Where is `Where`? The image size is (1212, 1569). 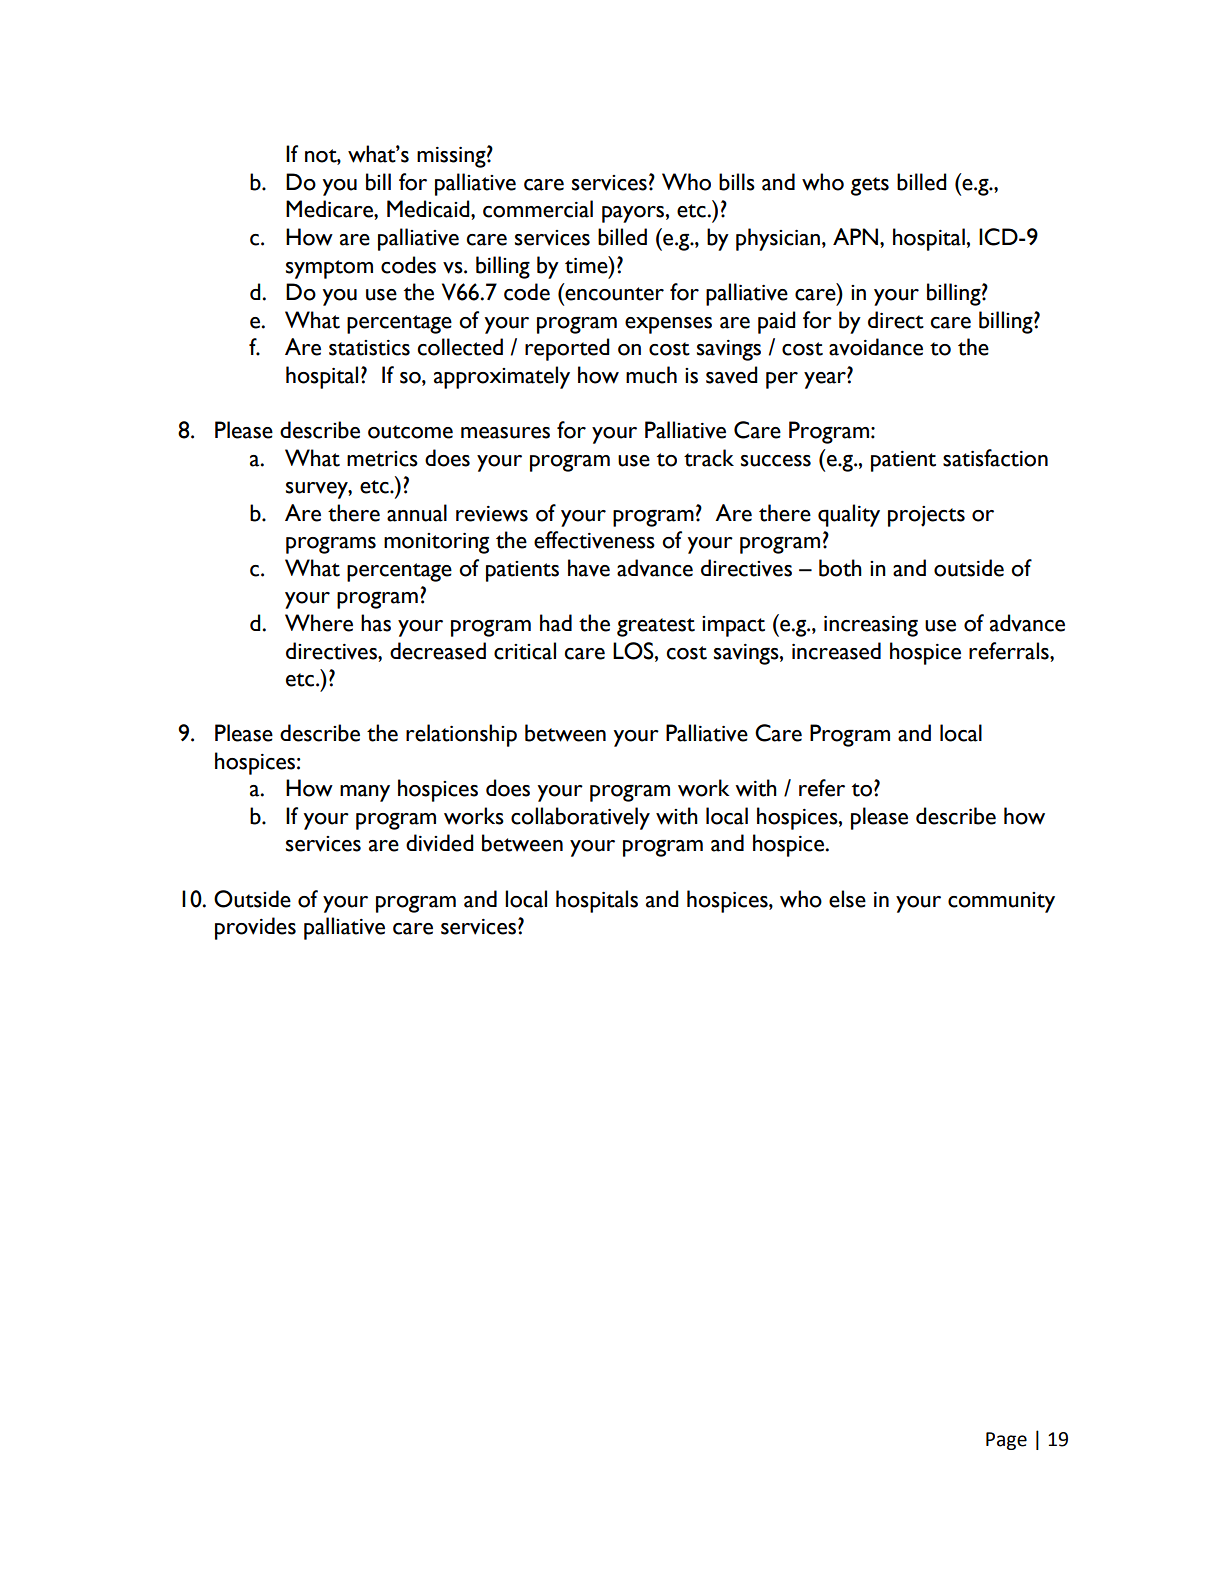 Where is located at coordinates (319, 623).
